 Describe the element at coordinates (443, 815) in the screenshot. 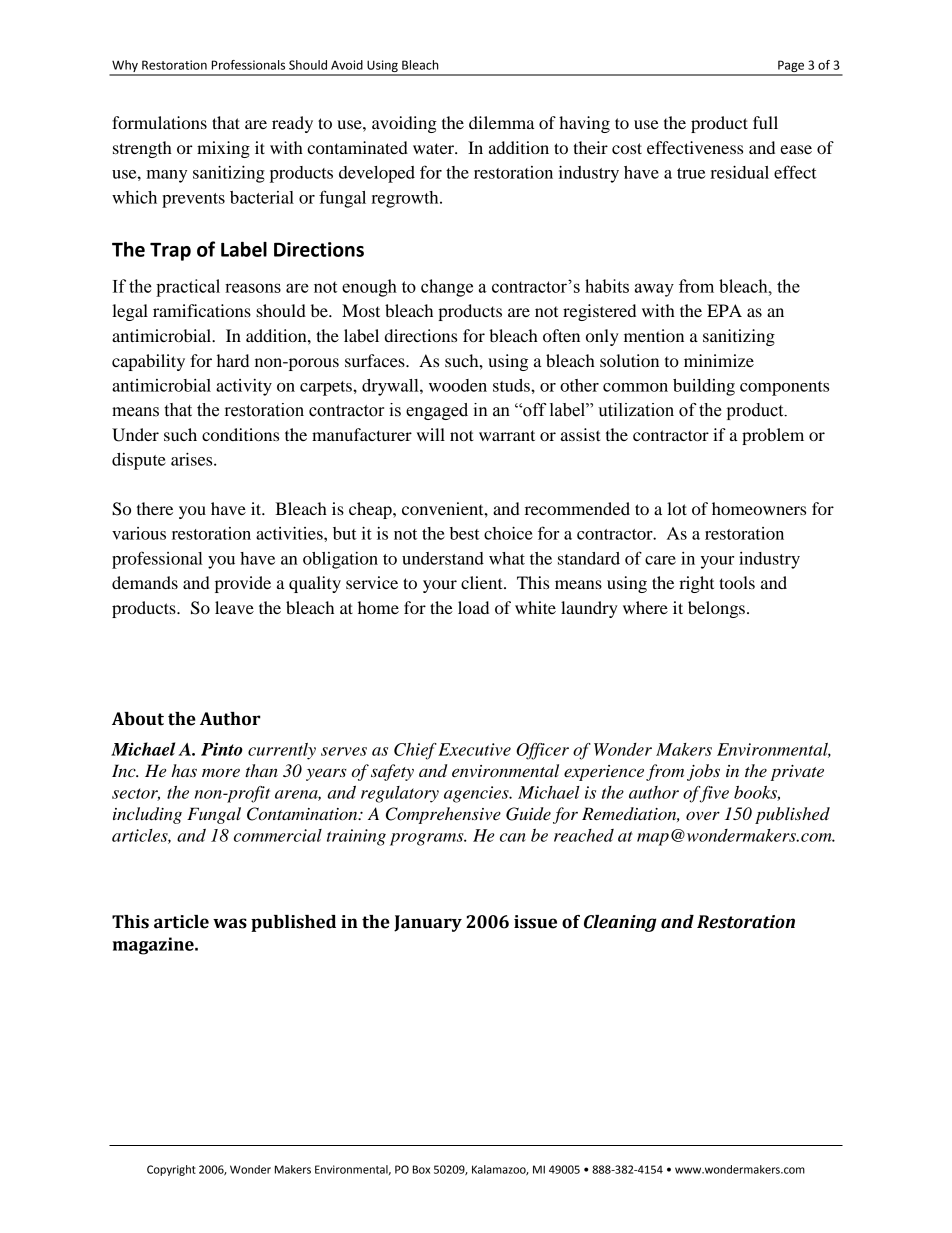

I see `Comprehensive` at that location.
